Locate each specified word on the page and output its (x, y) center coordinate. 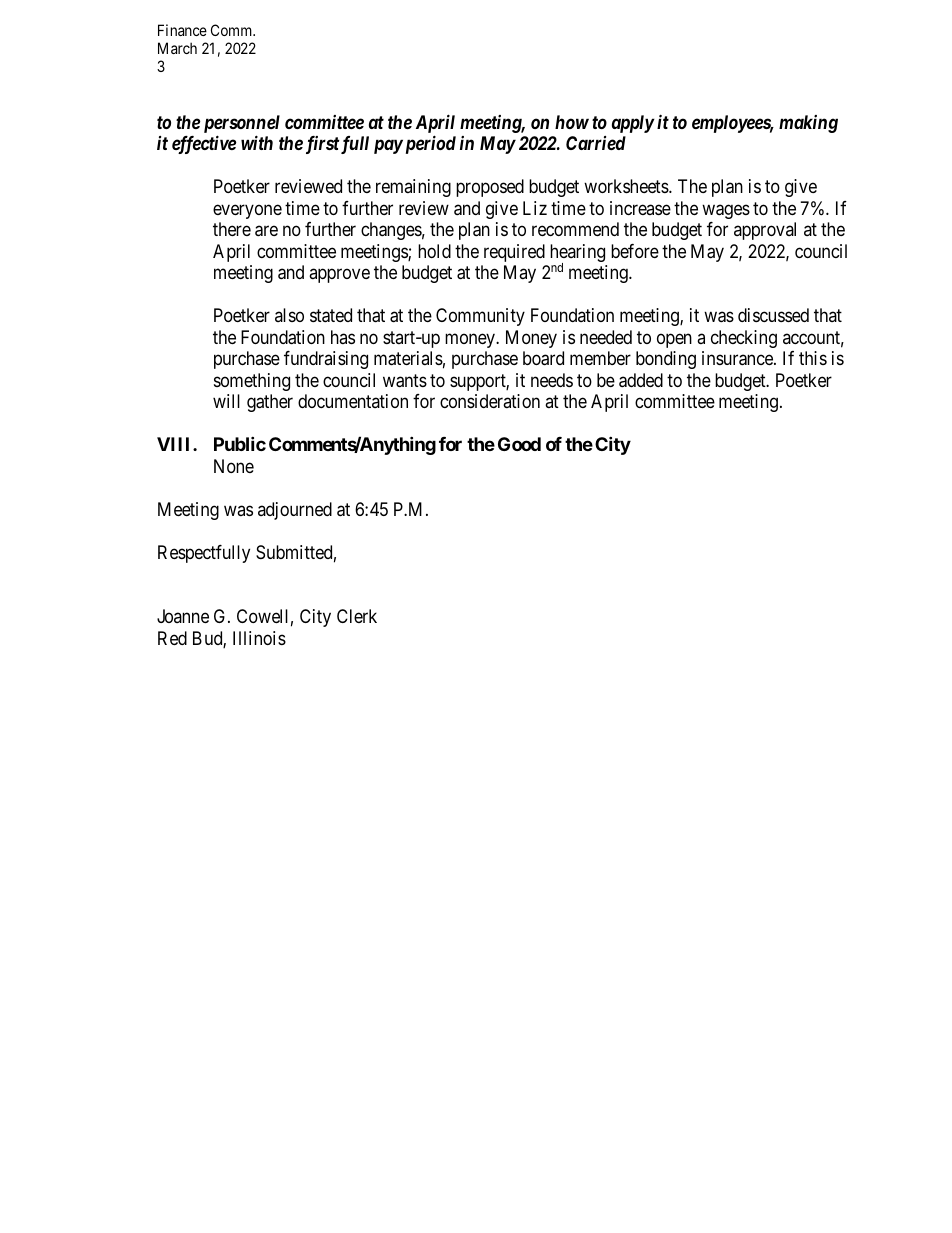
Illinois (259, 638)
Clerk (357, 616)
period (429, 144)
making (808, 124)
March (177, 48)
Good (519, 444)
